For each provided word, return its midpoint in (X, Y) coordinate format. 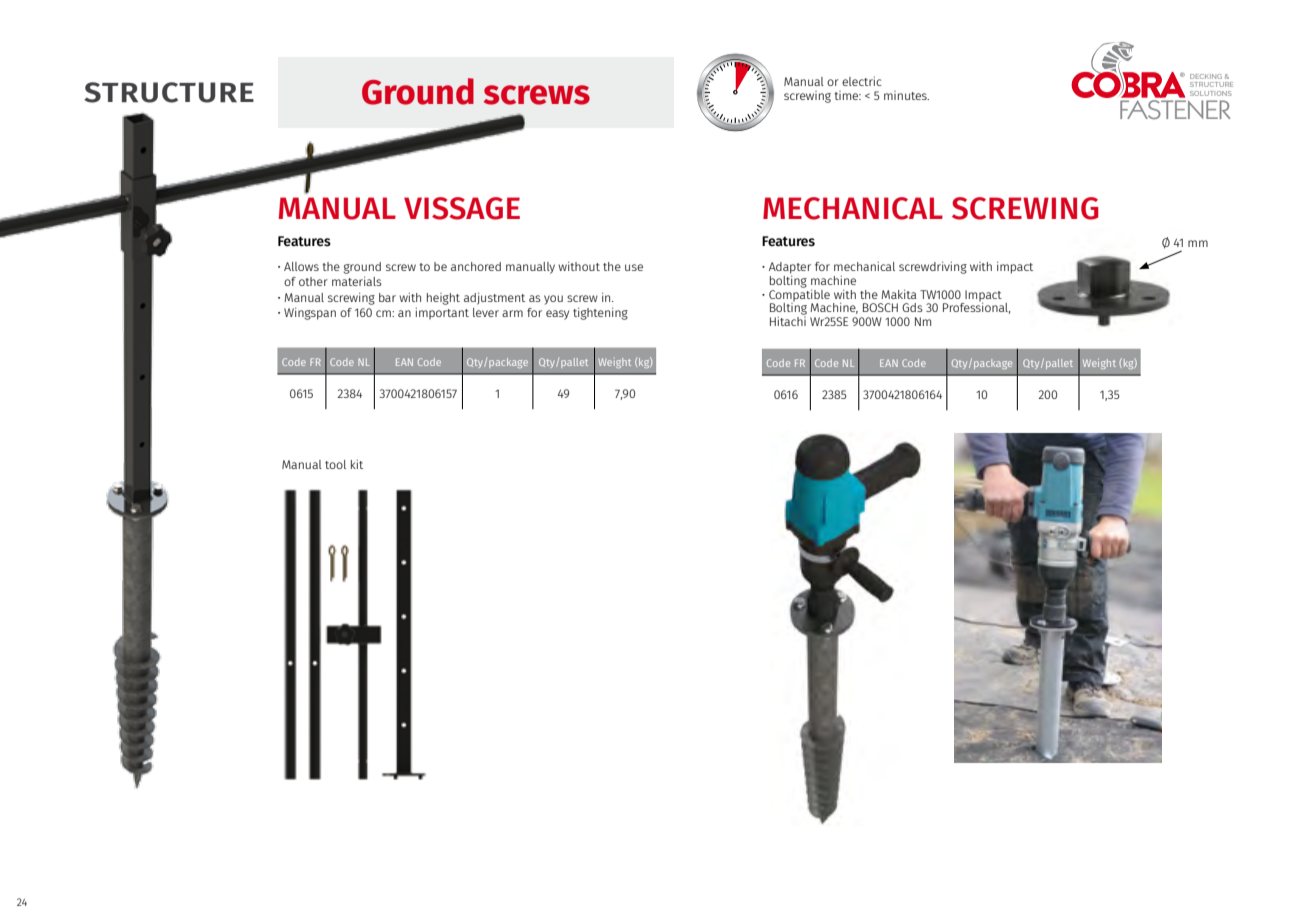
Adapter (790, 269)
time (847, 95)
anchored (476, 266)
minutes (906, 95)
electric (862, 81)
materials (357, 281)
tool (335, 464)
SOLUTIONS (1211, 93)
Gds (912, 307)
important (442, 313)
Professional (977, 308)
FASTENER (1175, 109)
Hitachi (788, 321)
